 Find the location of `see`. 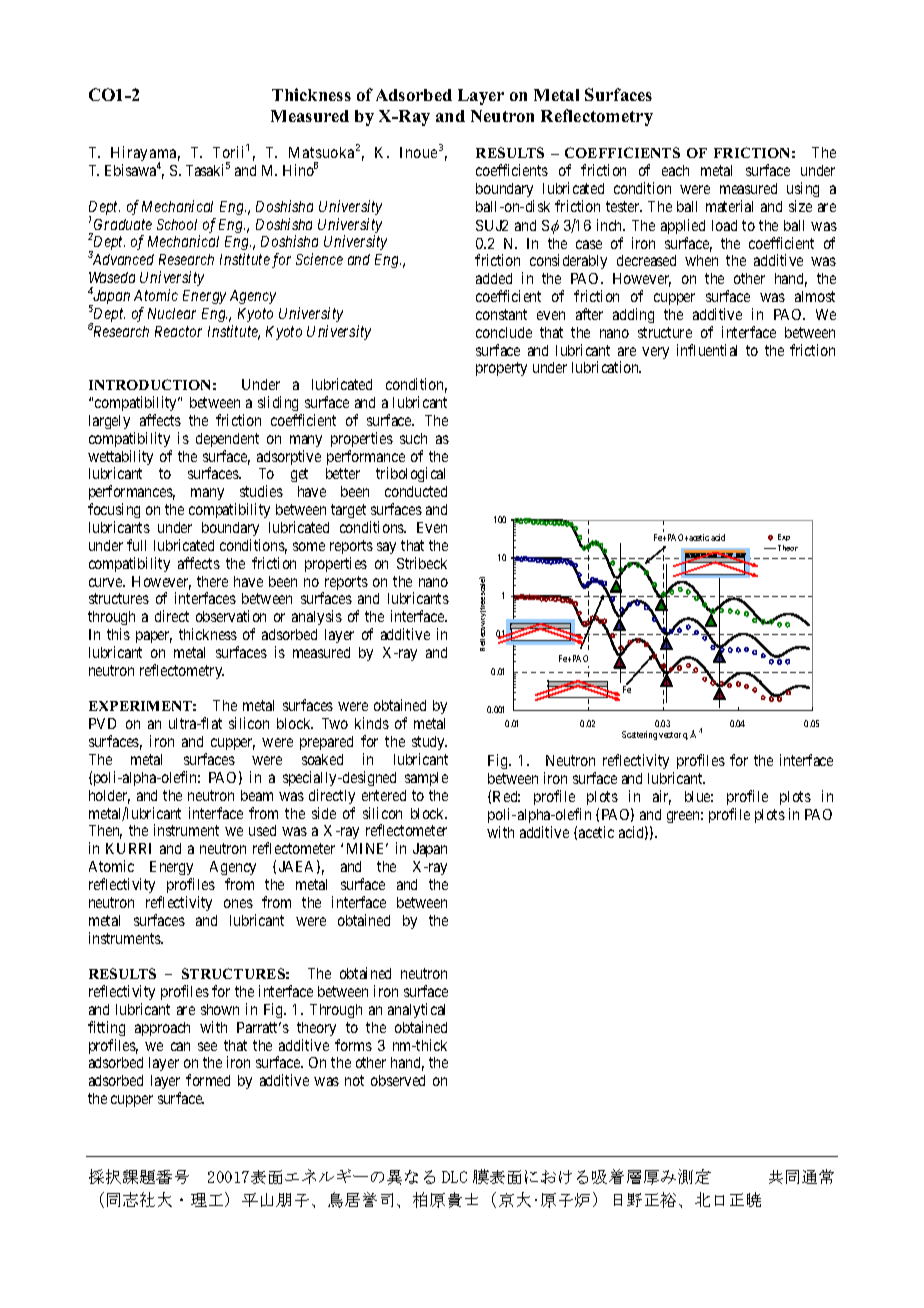

see is located at coordinates (207, 1046).
